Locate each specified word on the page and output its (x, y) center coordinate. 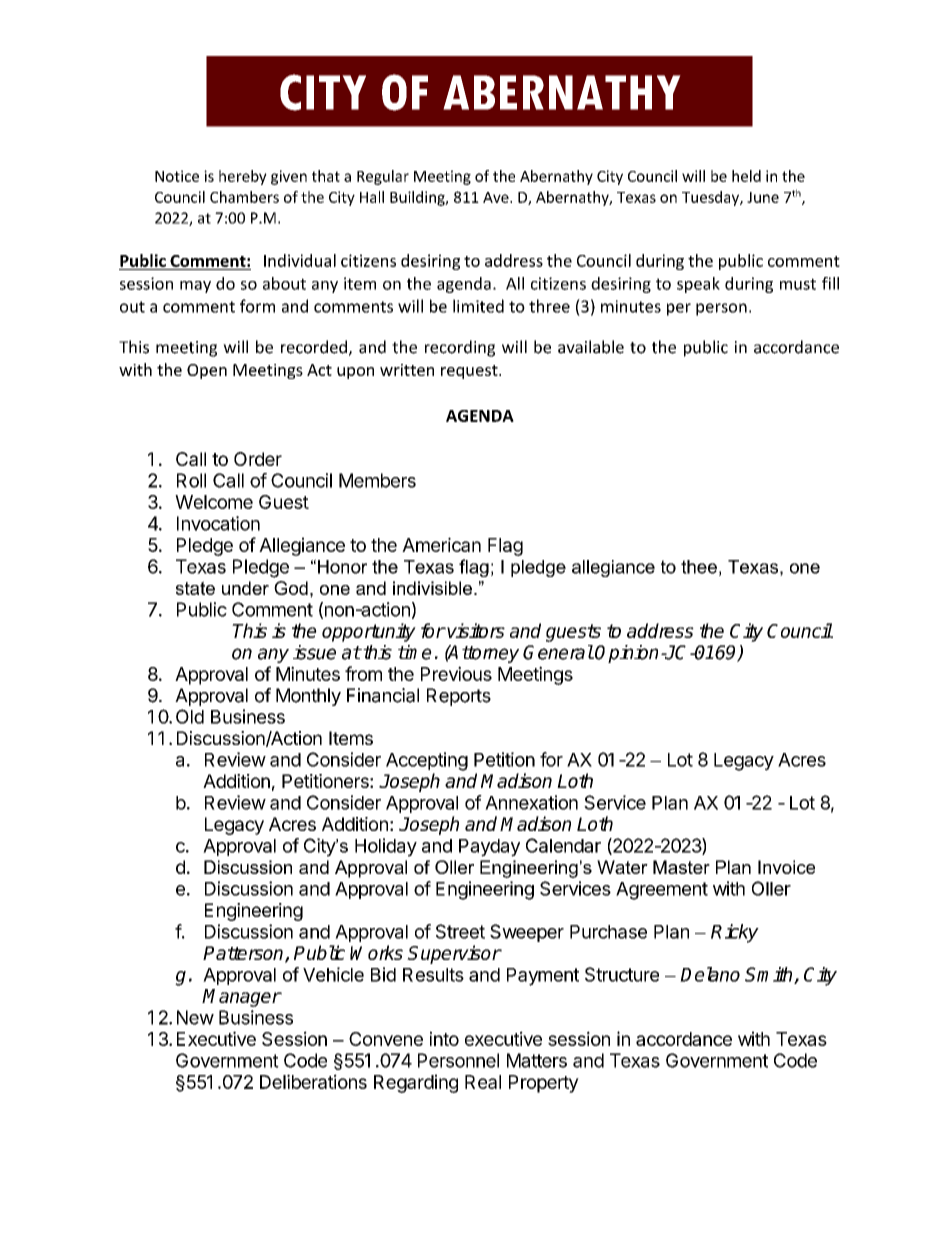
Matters (537, 1060)
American (441, 544)
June (763, 197)
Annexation (531, 802)
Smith (770, 975)
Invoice (786, 867)
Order (258, 459)
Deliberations (313, 1081)
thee (699, 567)
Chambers (244, 197)
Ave (497, 197)
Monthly (308, 697)
